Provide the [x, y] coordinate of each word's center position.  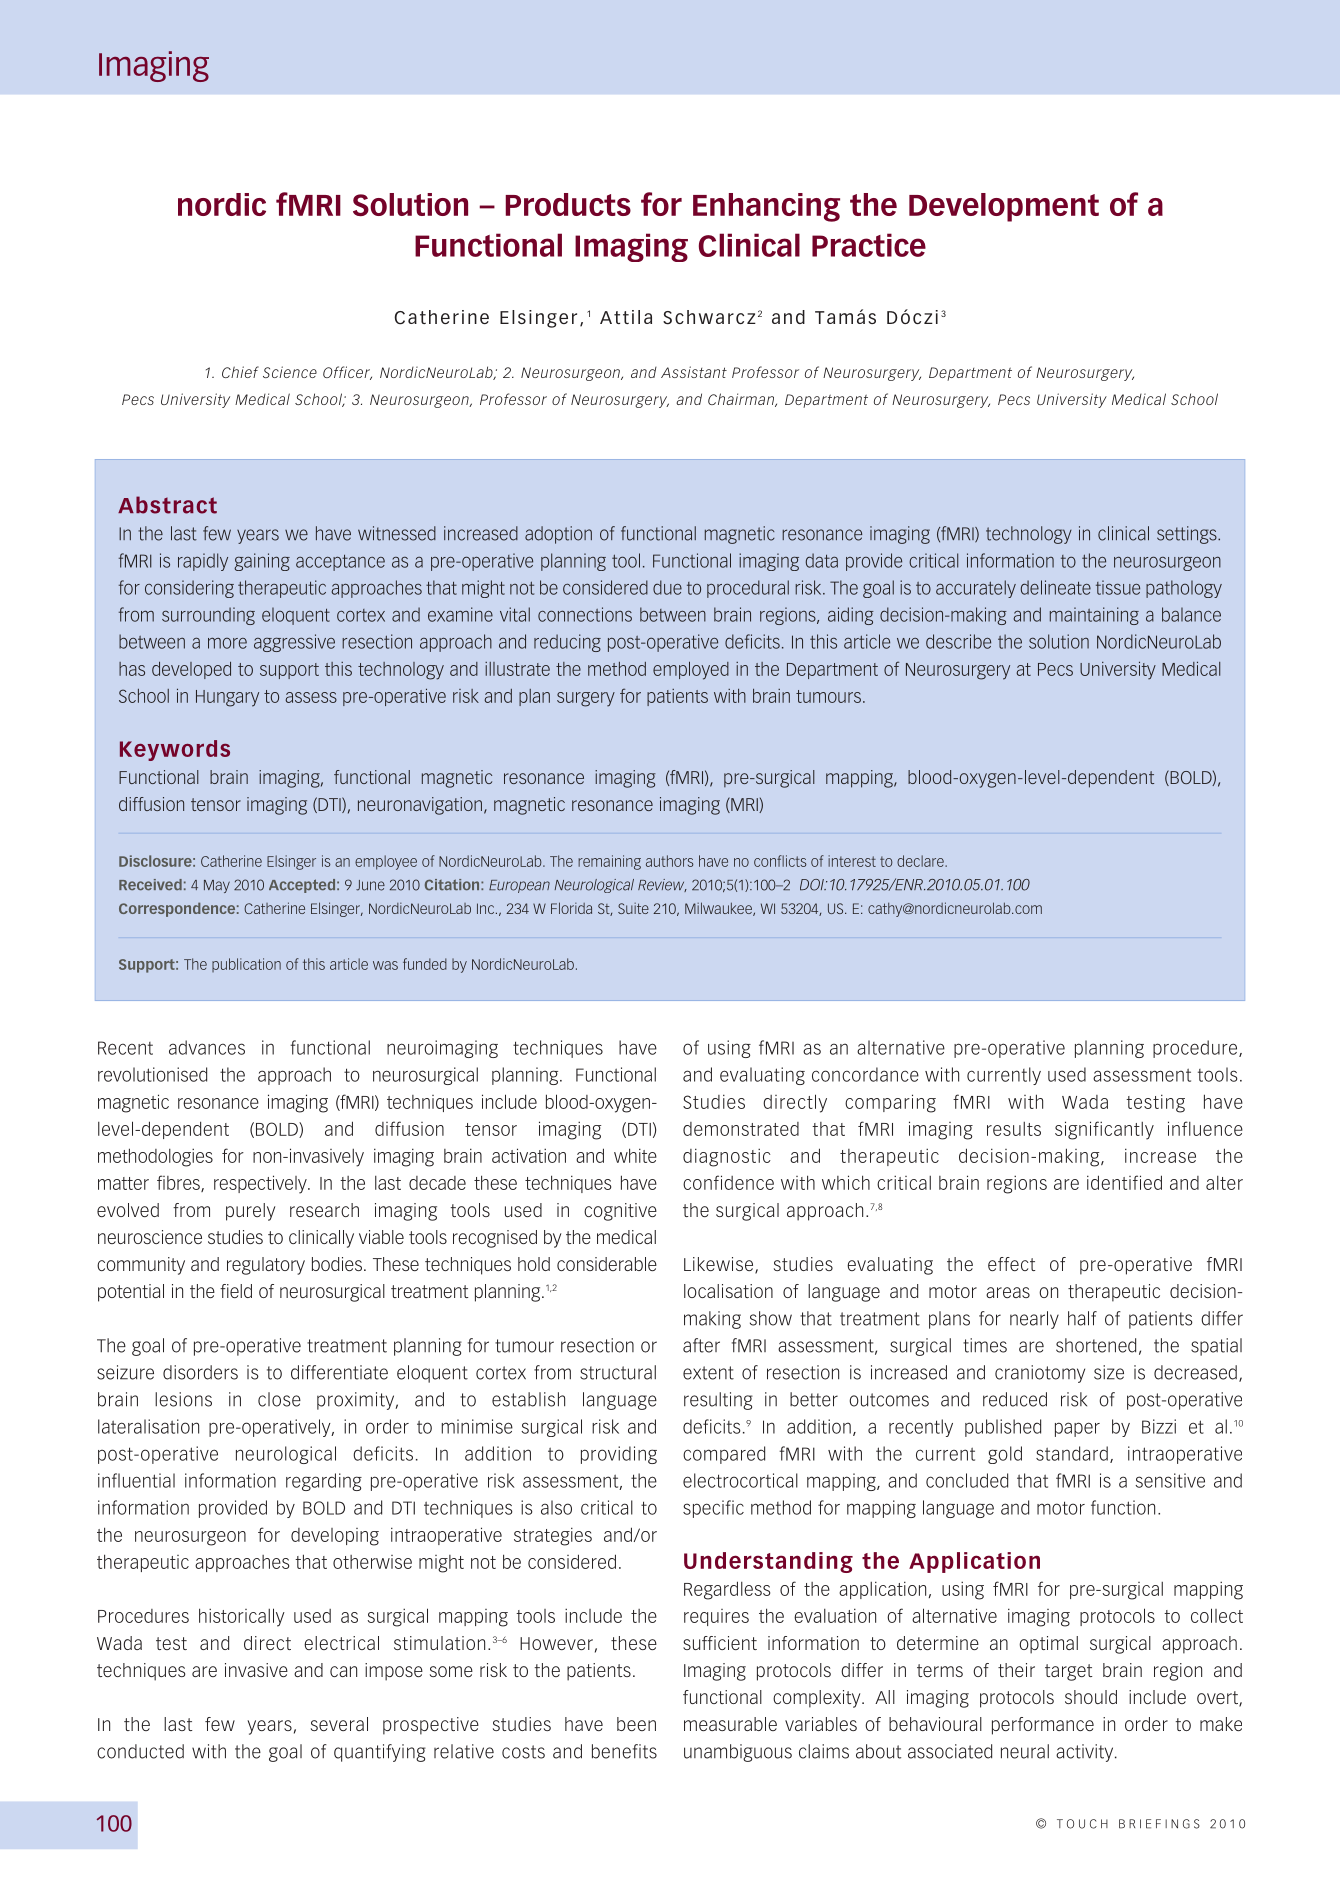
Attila [626, 317]
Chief [240, 372]
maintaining [1094, 616]
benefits [624, 1751]
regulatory [266, 1266]
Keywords [175, 750]
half [1082, 1318]
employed [691, 670]
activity [1086, 1753]
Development [1004, 207]
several [339, 1724]
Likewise [718, 1264]
